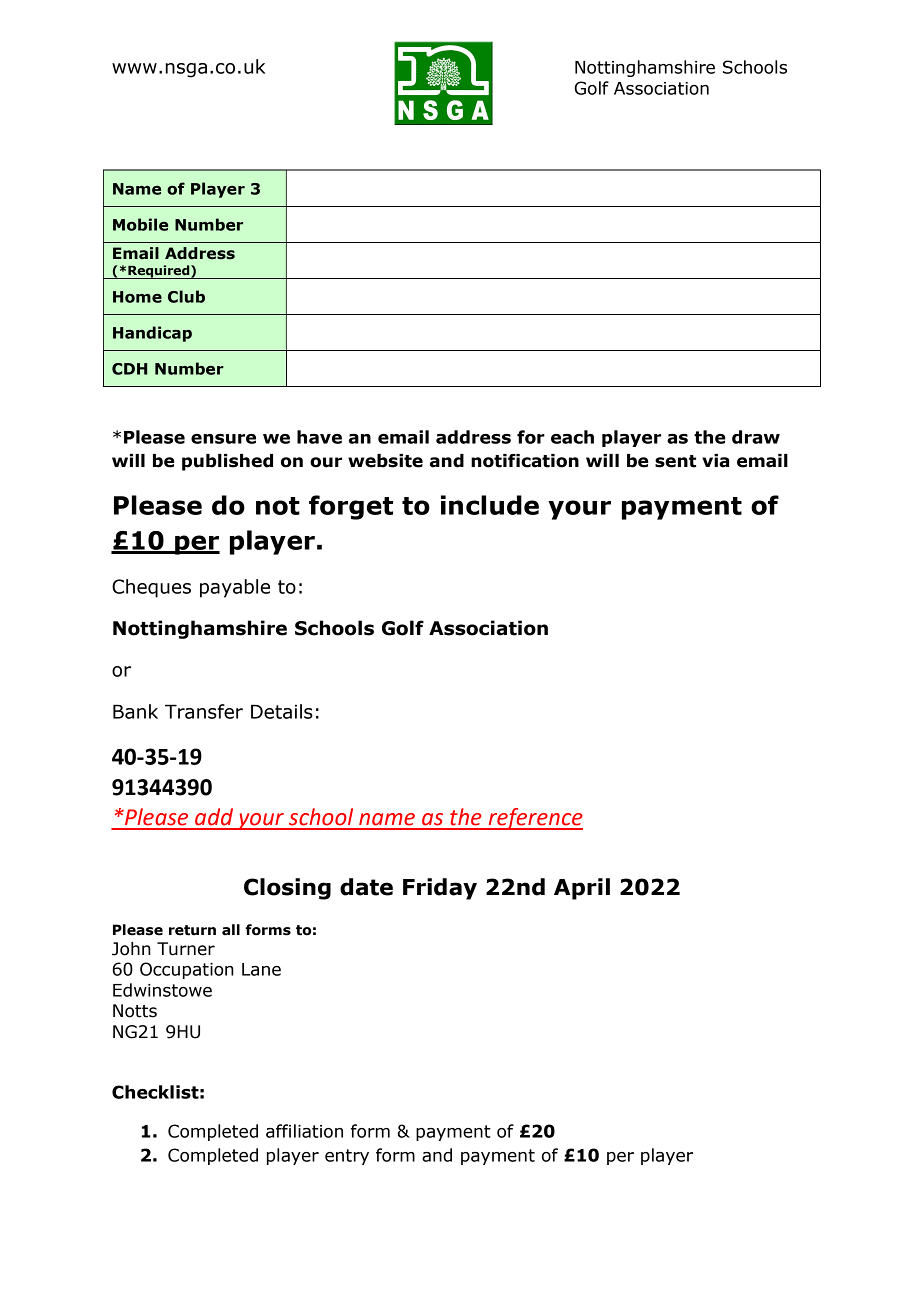 The width and height of the image is (924, 1308). I want to click on draw, so click(756, 437).
